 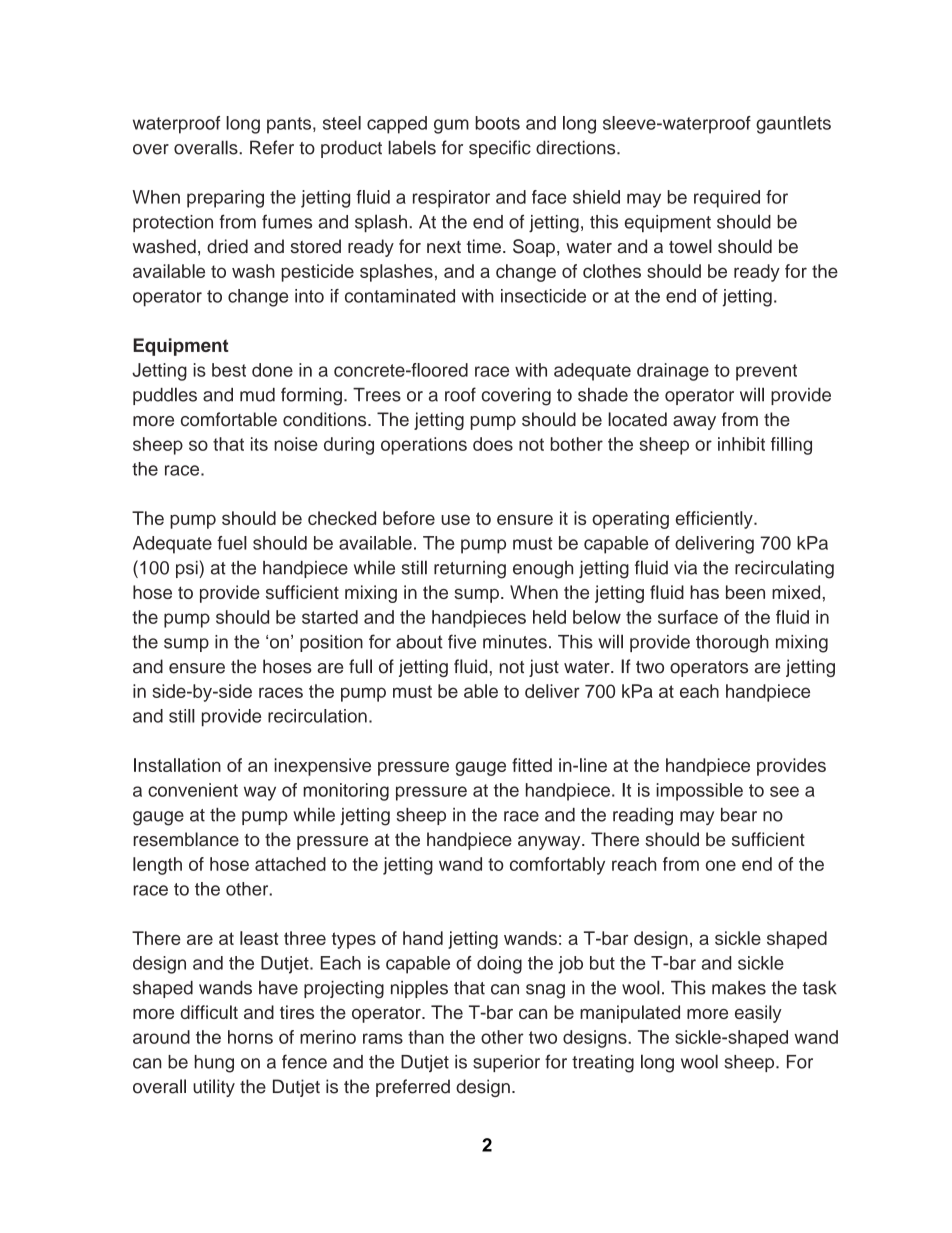 What do you see at coordinates (493, 444) in the page?
I see `does` at bounding box center [493, 444].
